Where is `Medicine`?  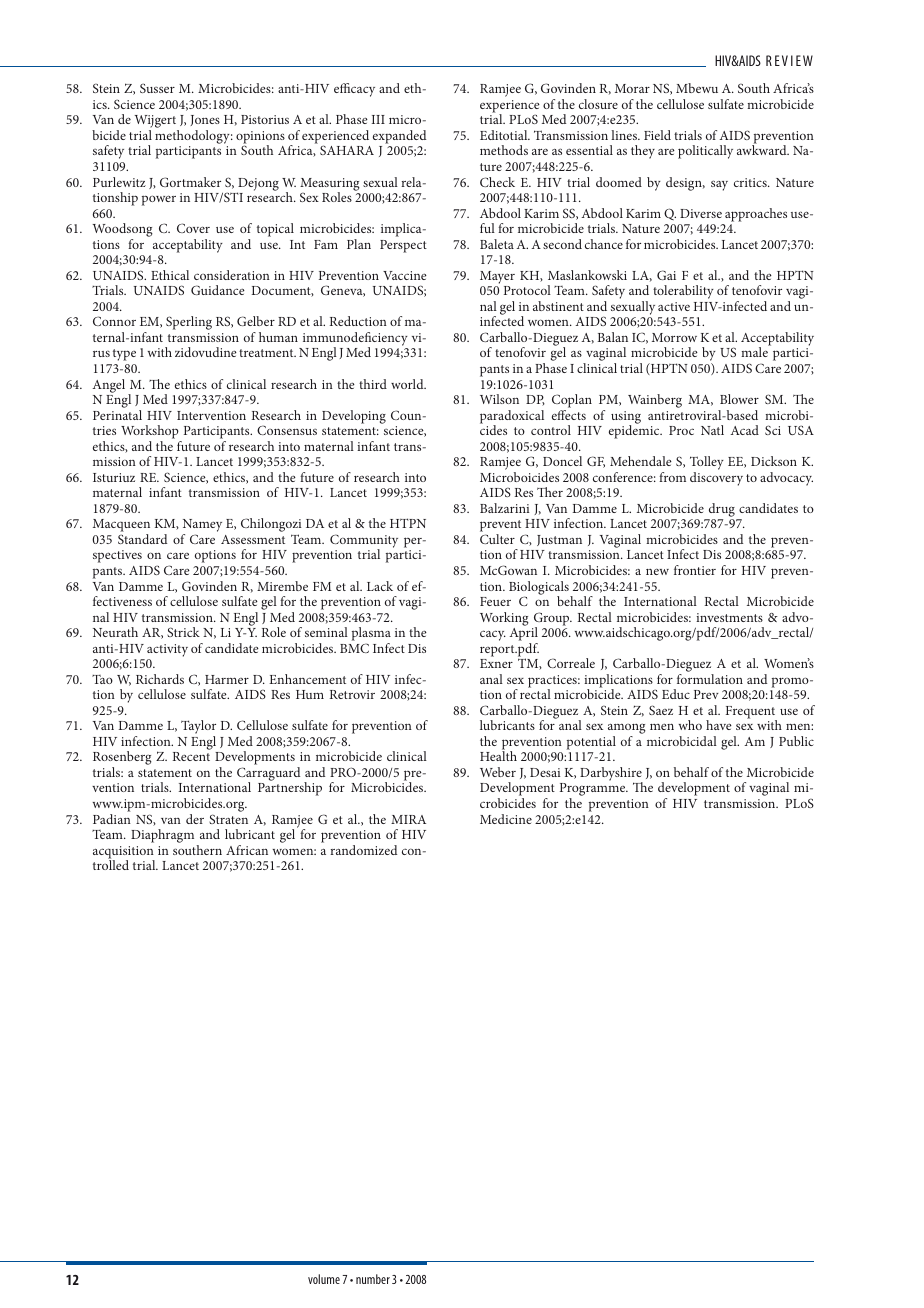 Medicine is located at coordinates (506, 819).
